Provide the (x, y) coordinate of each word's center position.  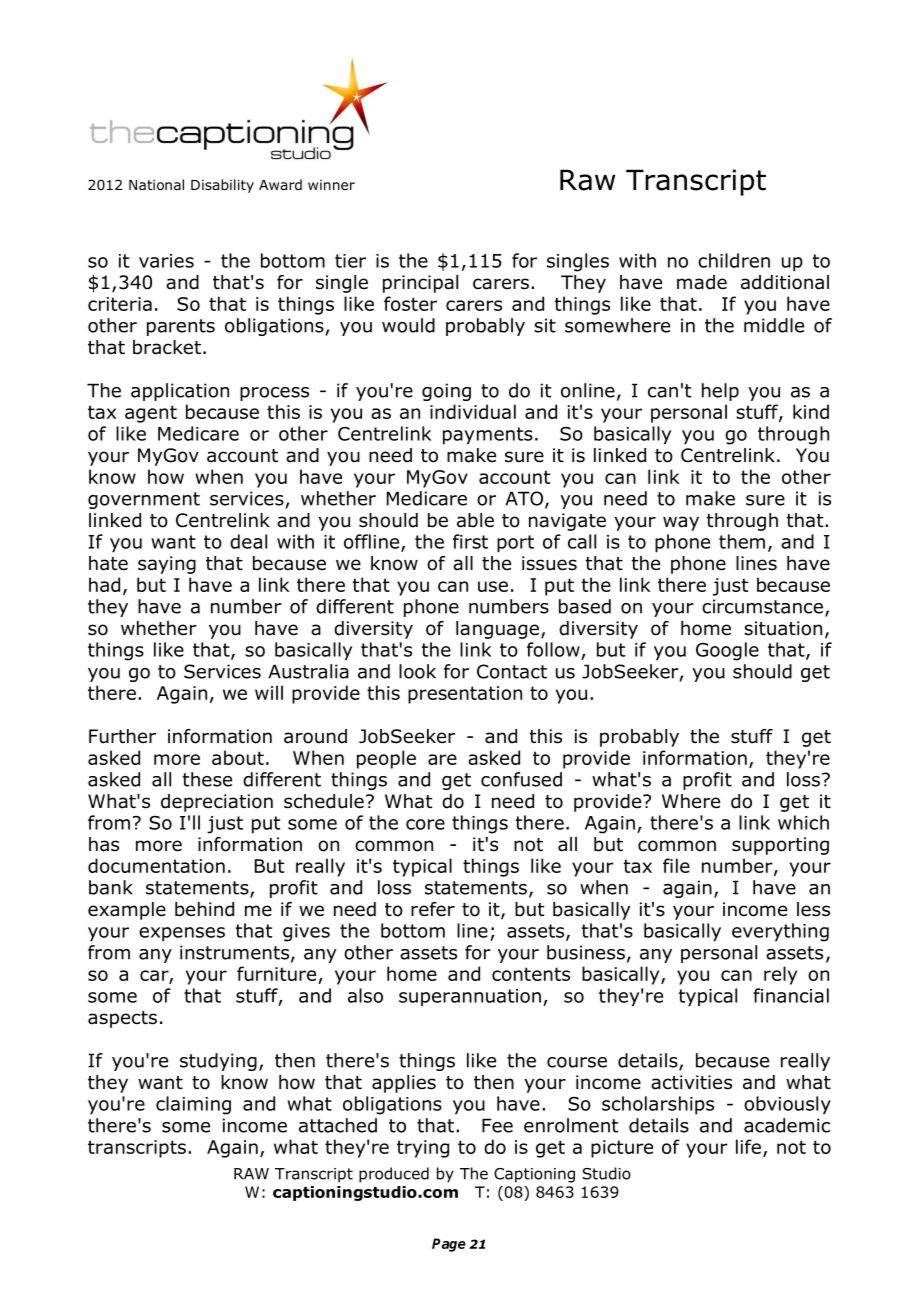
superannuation (470, 998)
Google (727, 651)
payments (488, 436)
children (734, 260)
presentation (465, 695)
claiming (193, 1105)
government (144, 500)
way (681, 523)
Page (449, 1245)
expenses (182, 934)
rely (780, 975)
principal (420, 284)
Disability (222, 186)
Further (122, 736)
